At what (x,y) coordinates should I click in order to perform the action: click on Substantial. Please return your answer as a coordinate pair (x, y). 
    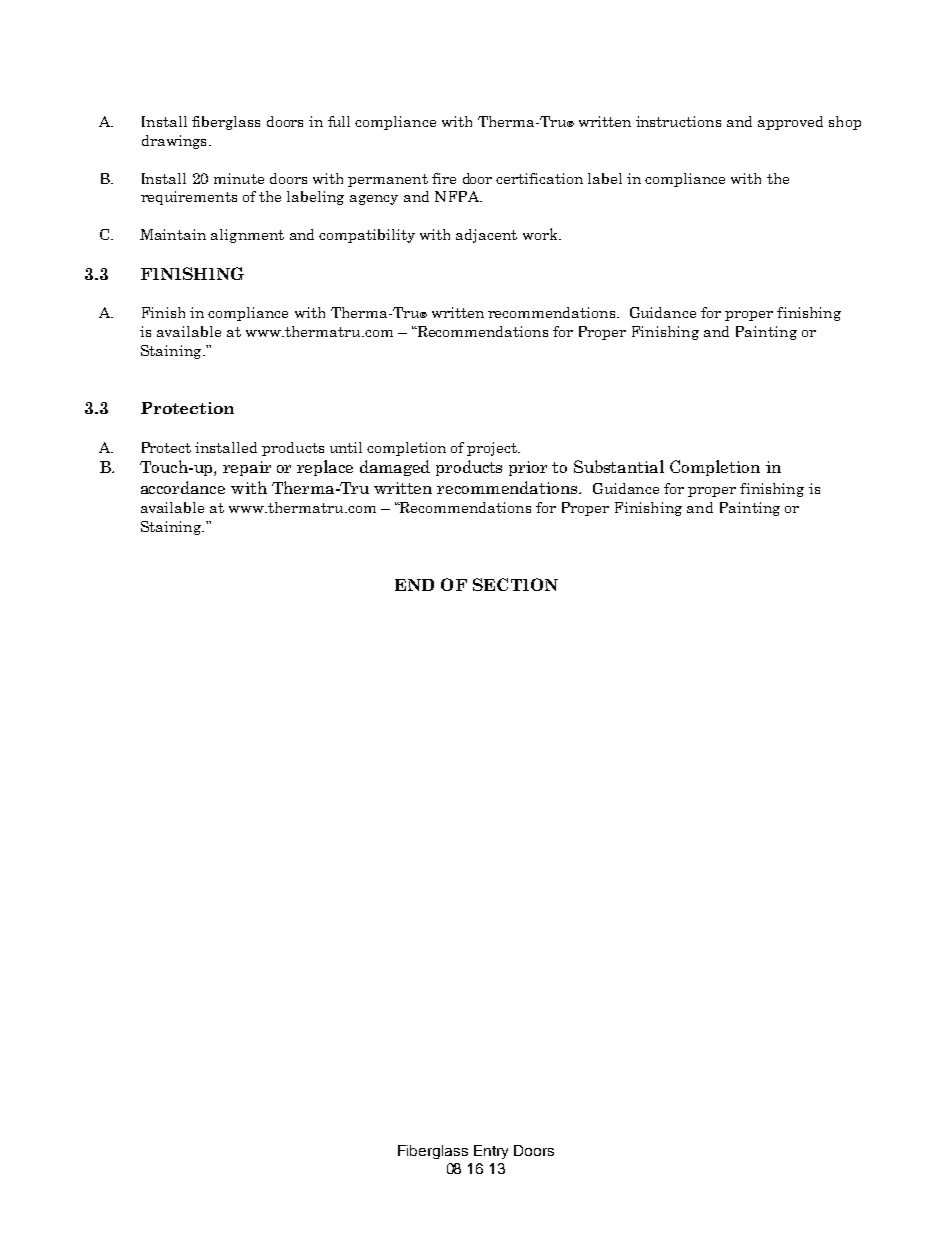
    Looking at the image, I should click on (619, 466).
